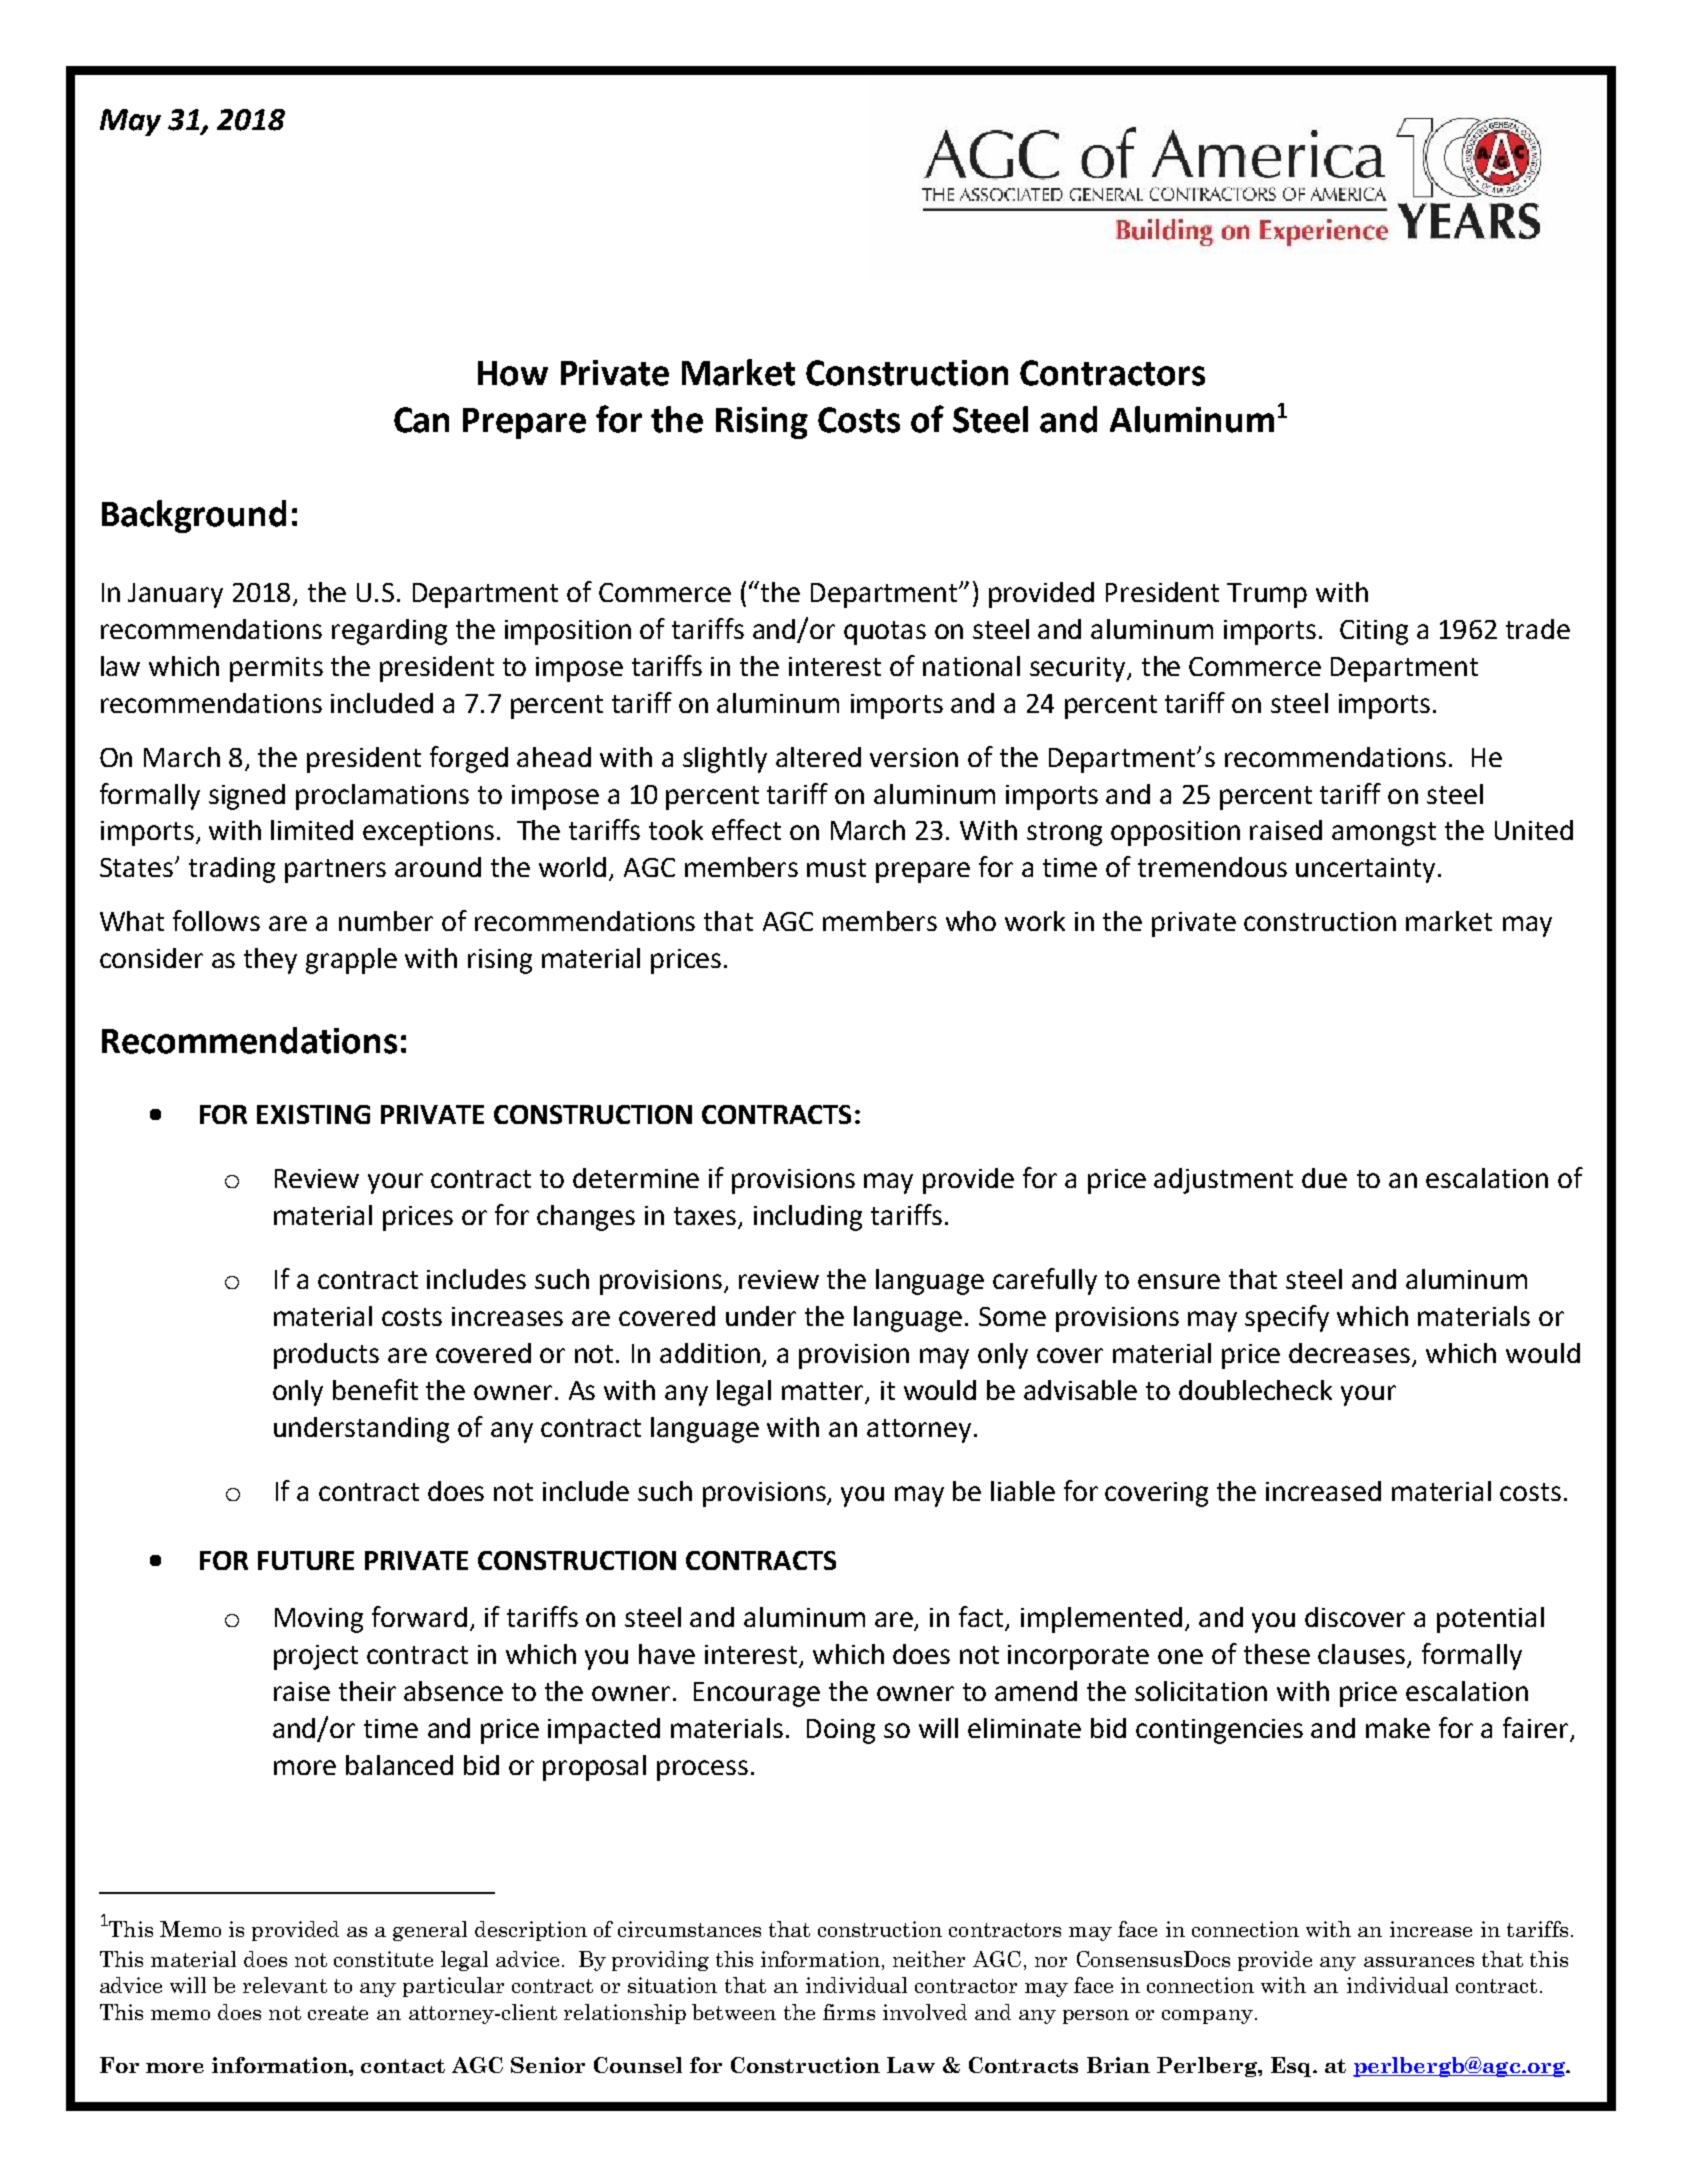  Describe the element at coordinates (513, 373) in the image. I see `How` at that location.
